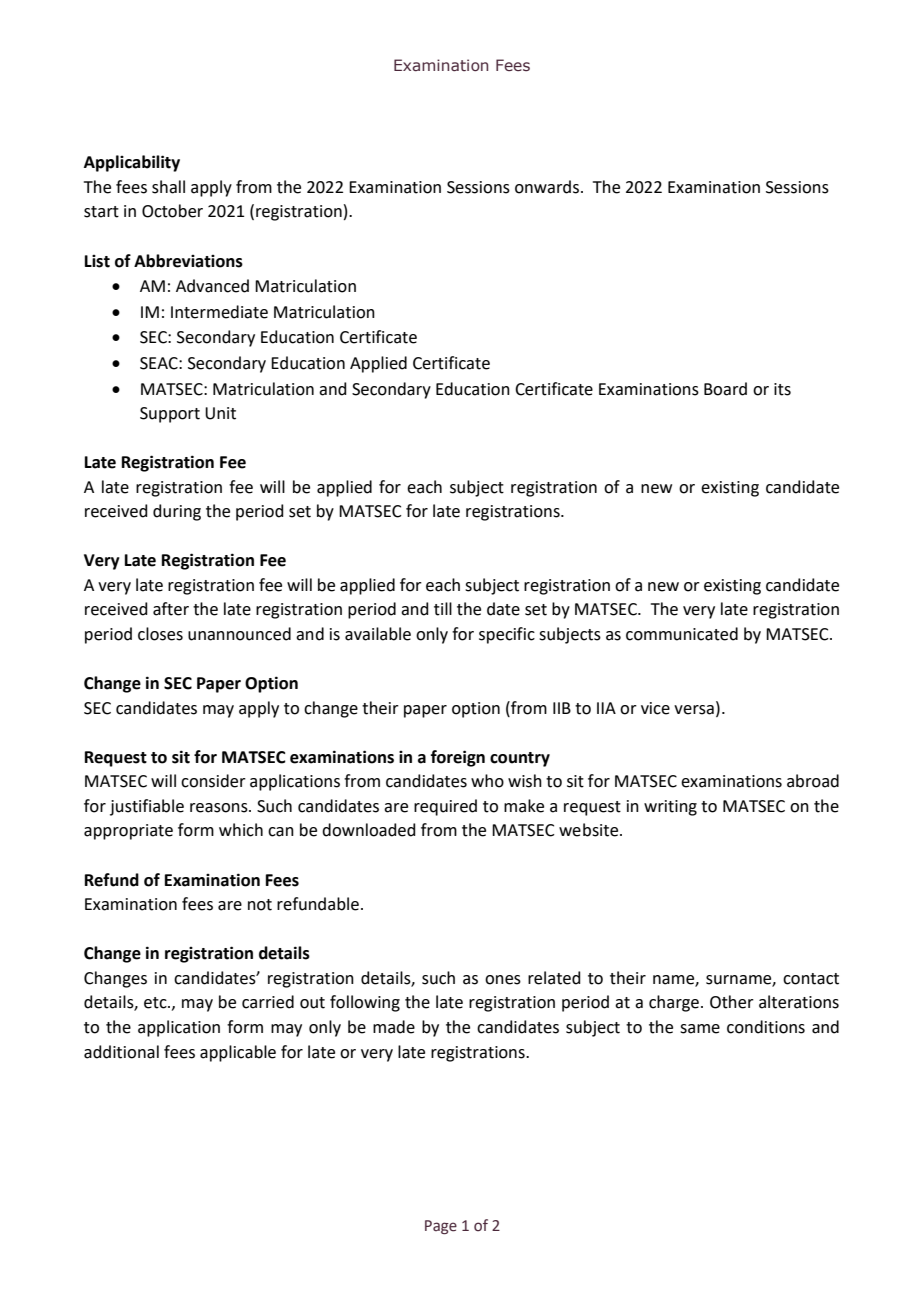 This screenshot has width=924, height=1308. Describe the element at coordinates (458, 758) in the screenshot. I see `foreign` at that location.
